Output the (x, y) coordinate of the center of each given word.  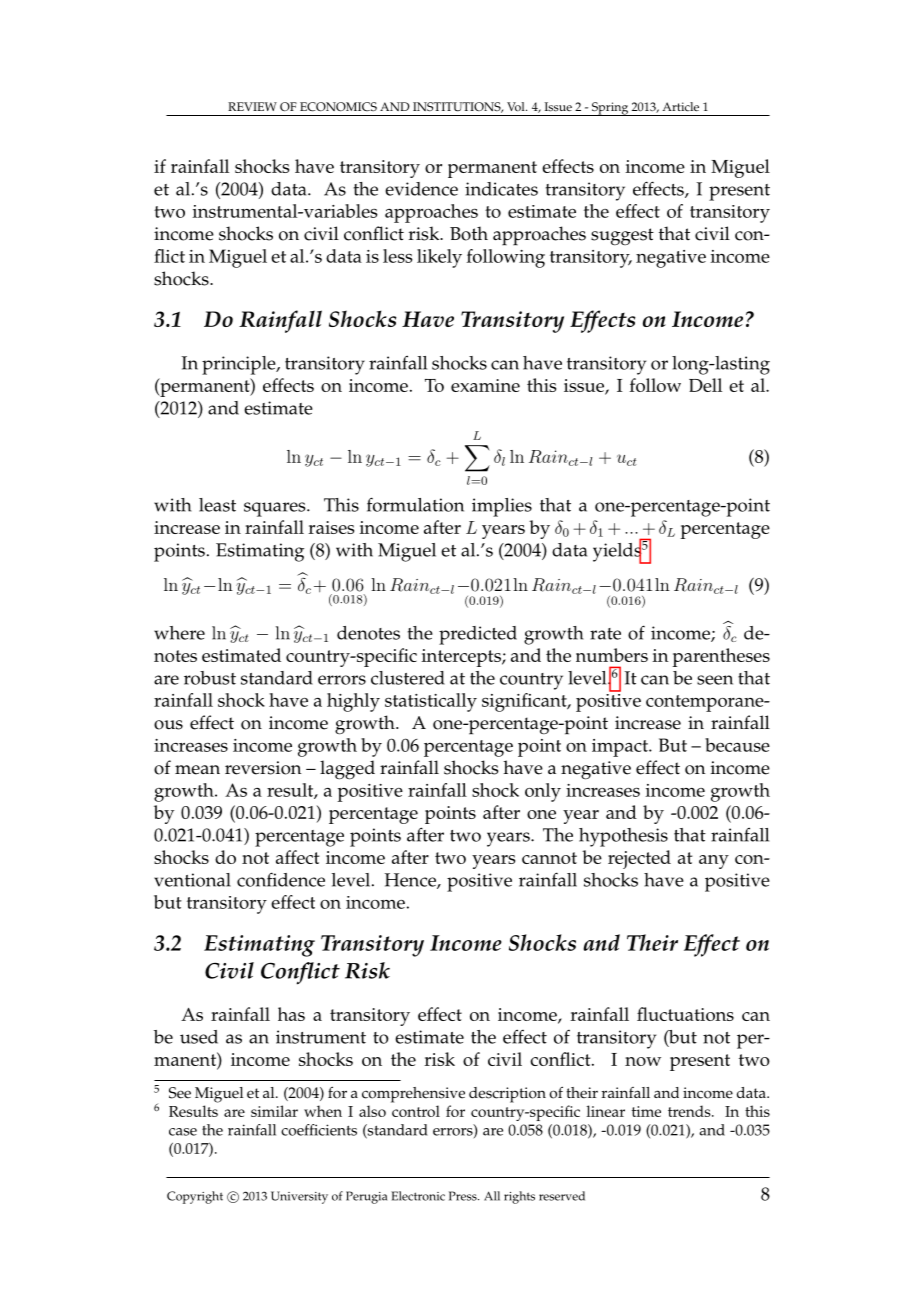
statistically (431, 702)
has (291, 1014)
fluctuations (685, 1014)
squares (276, 509)
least (217, 505)
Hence (411, 881)
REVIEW (252, 106)
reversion (263, 768)
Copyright (195, 1197)
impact (621, 748)
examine (485, 385)
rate (605, 634)
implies (502, 507)
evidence (421, 189)
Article (680, 107)
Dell (705, 385)
